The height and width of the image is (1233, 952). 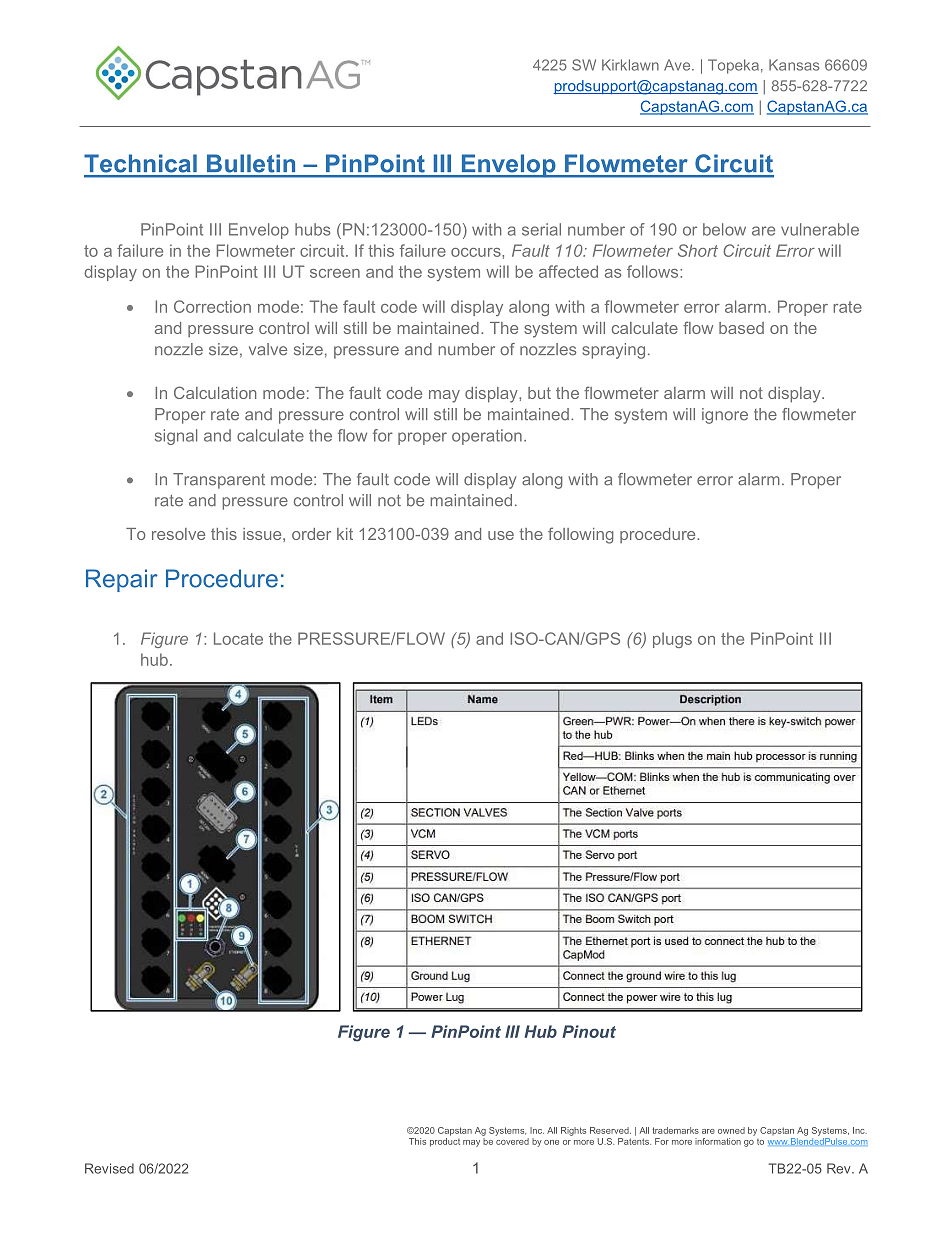 I want to click on hubs, so click(x=312, y=229).
